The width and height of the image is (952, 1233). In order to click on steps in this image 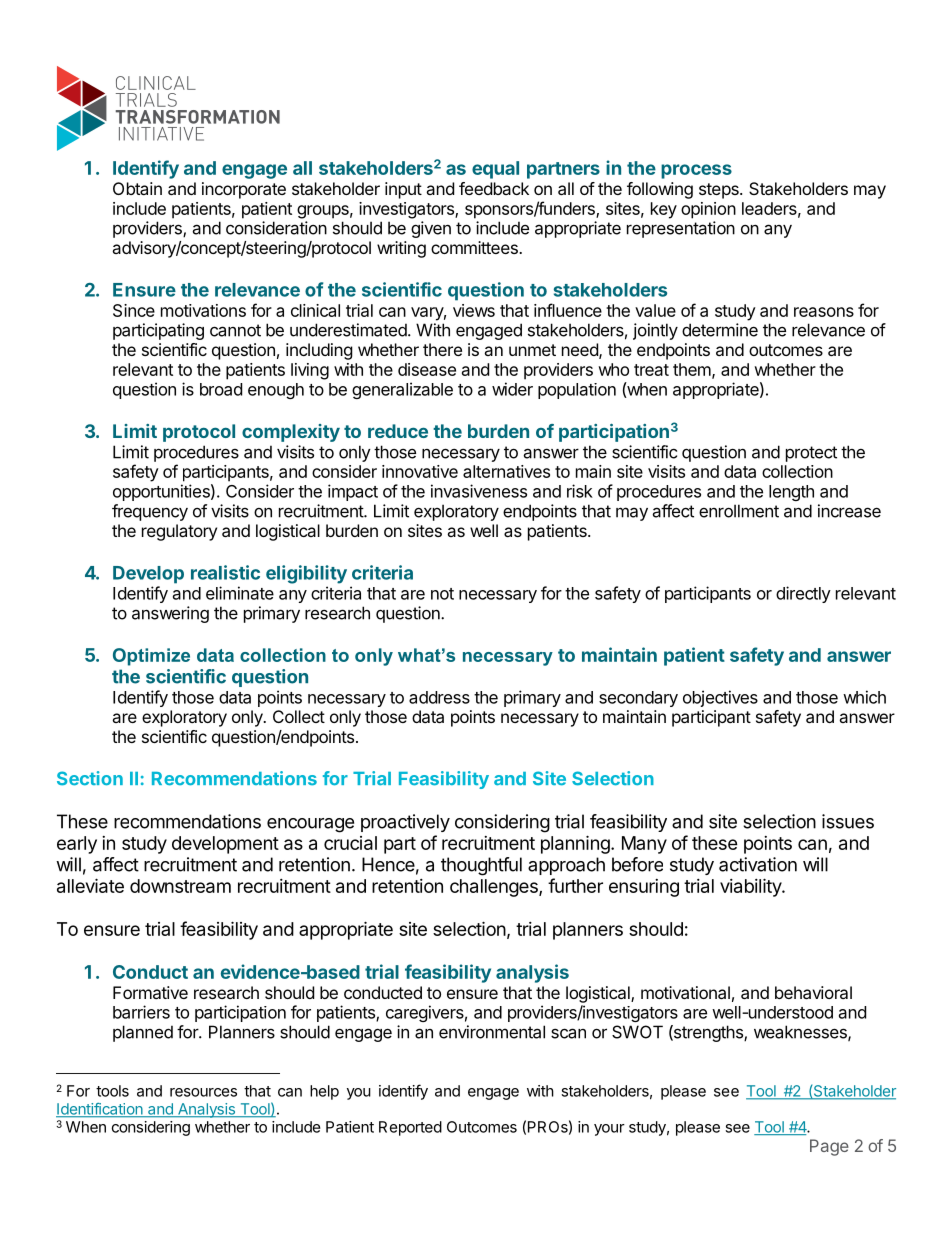, I will do `click(720, 191)`.
